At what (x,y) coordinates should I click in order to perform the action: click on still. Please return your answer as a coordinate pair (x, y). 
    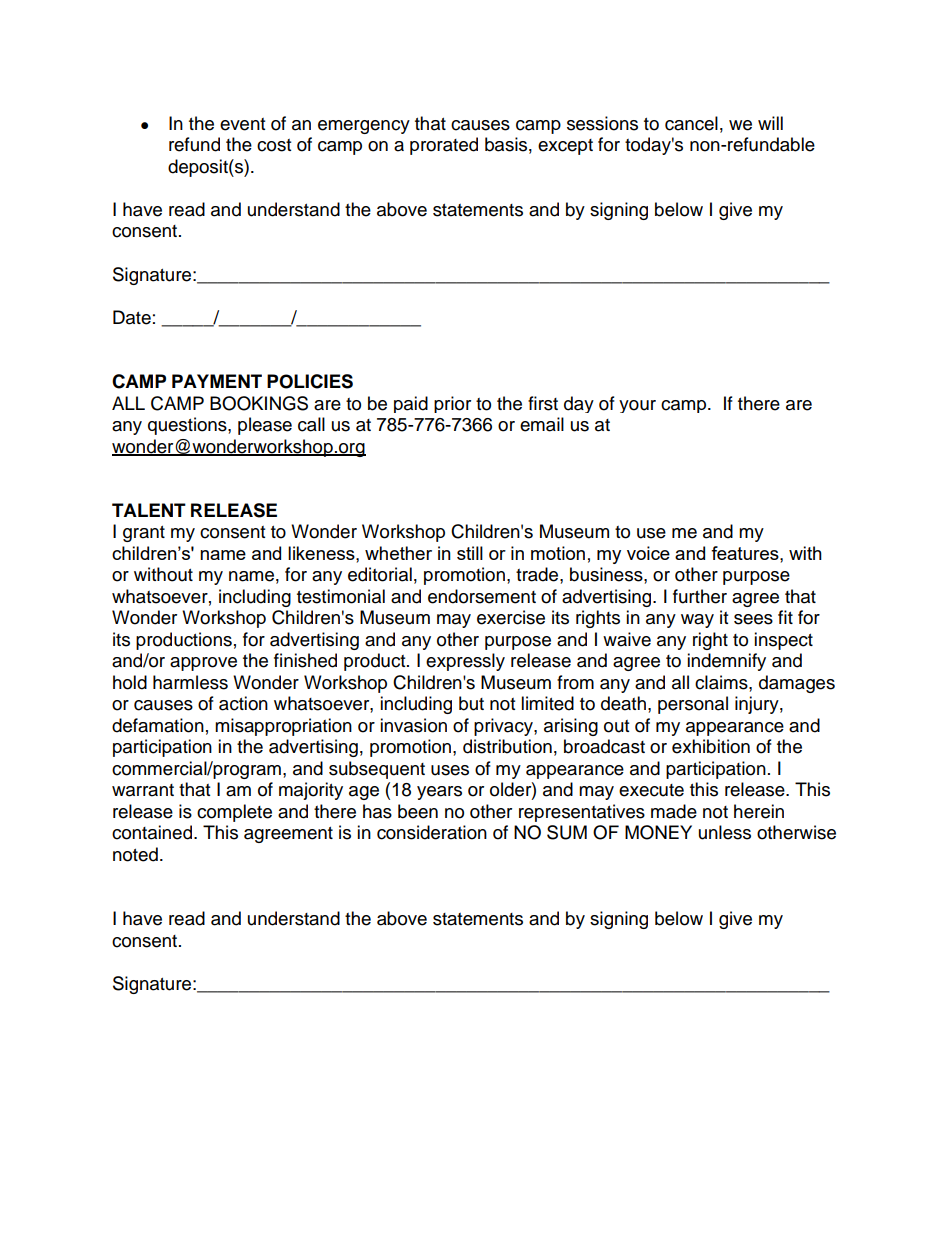
    Looking at the image, I should click on (470, 553).
